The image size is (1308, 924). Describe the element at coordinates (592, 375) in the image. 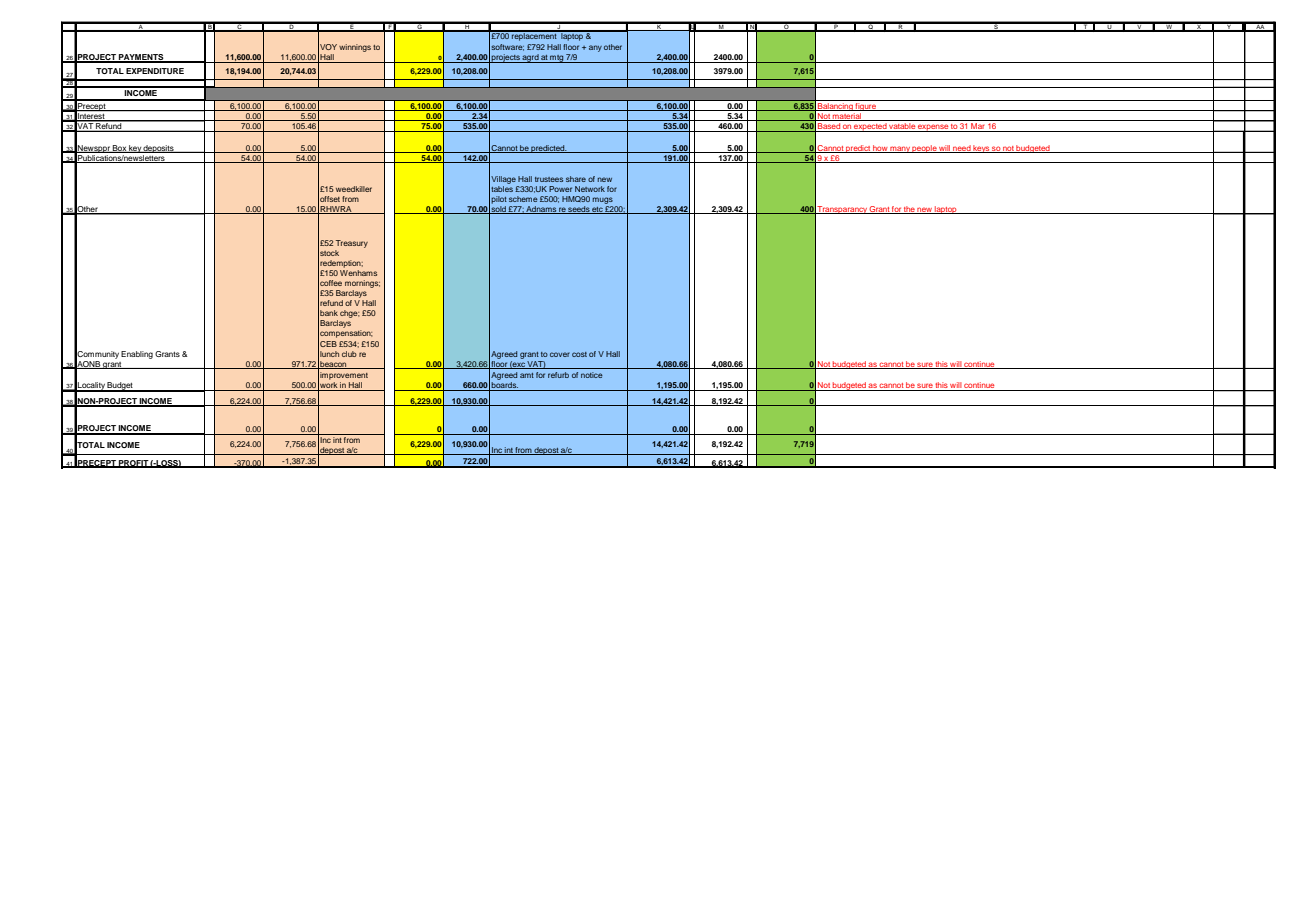

I see `notice` at that location.
